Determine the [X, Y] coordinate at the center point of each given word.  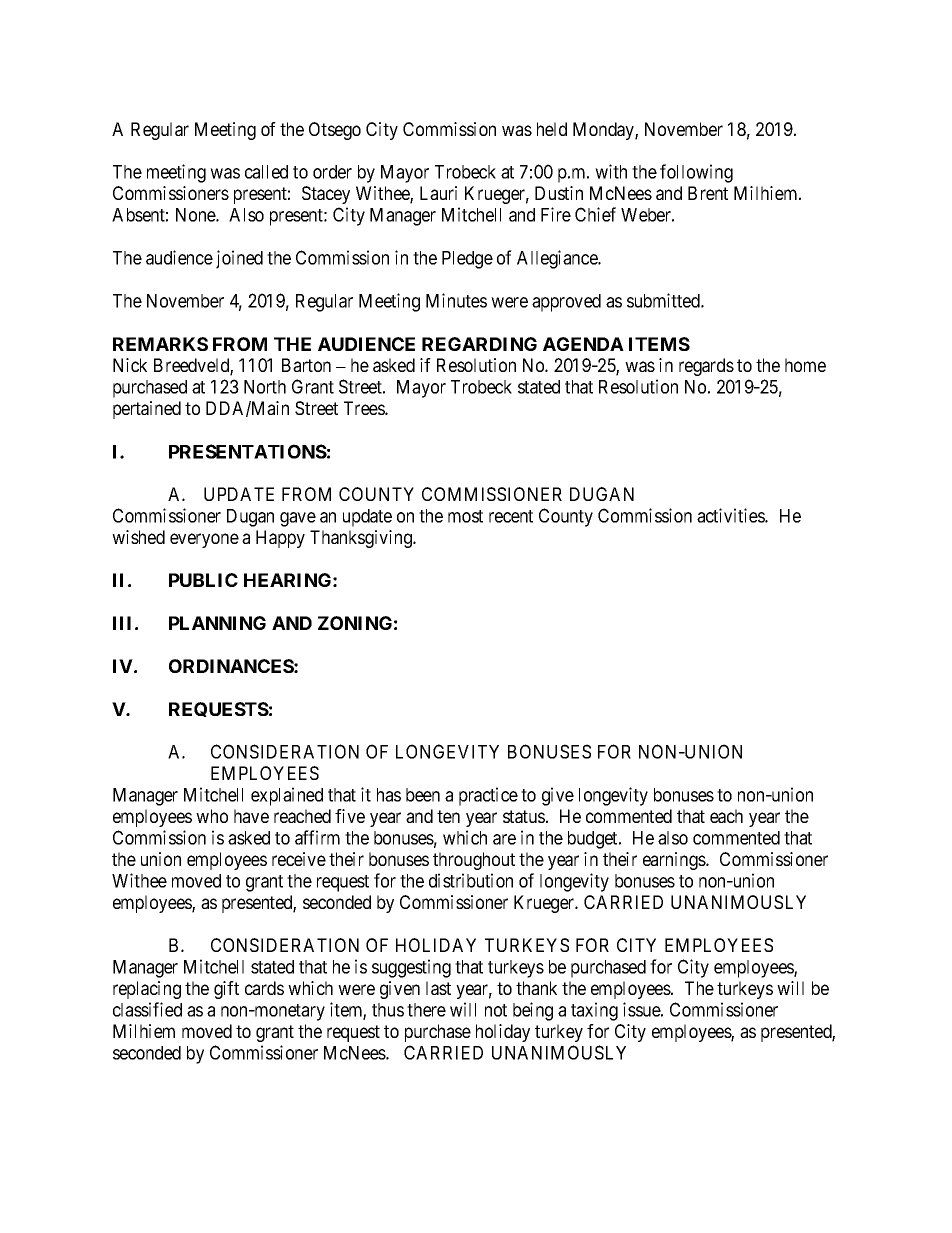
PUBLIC [203, 580]
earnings [675, 861]
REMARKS [160, 344]
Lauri [438, 193]
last [438, 988]
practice [488, 796]
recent [511, 516]
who [212, 816]
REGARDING [479, 344]
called [266, 172]
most [465, 516]
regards [706, 367]
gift [226, 990]
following [696, 173]
